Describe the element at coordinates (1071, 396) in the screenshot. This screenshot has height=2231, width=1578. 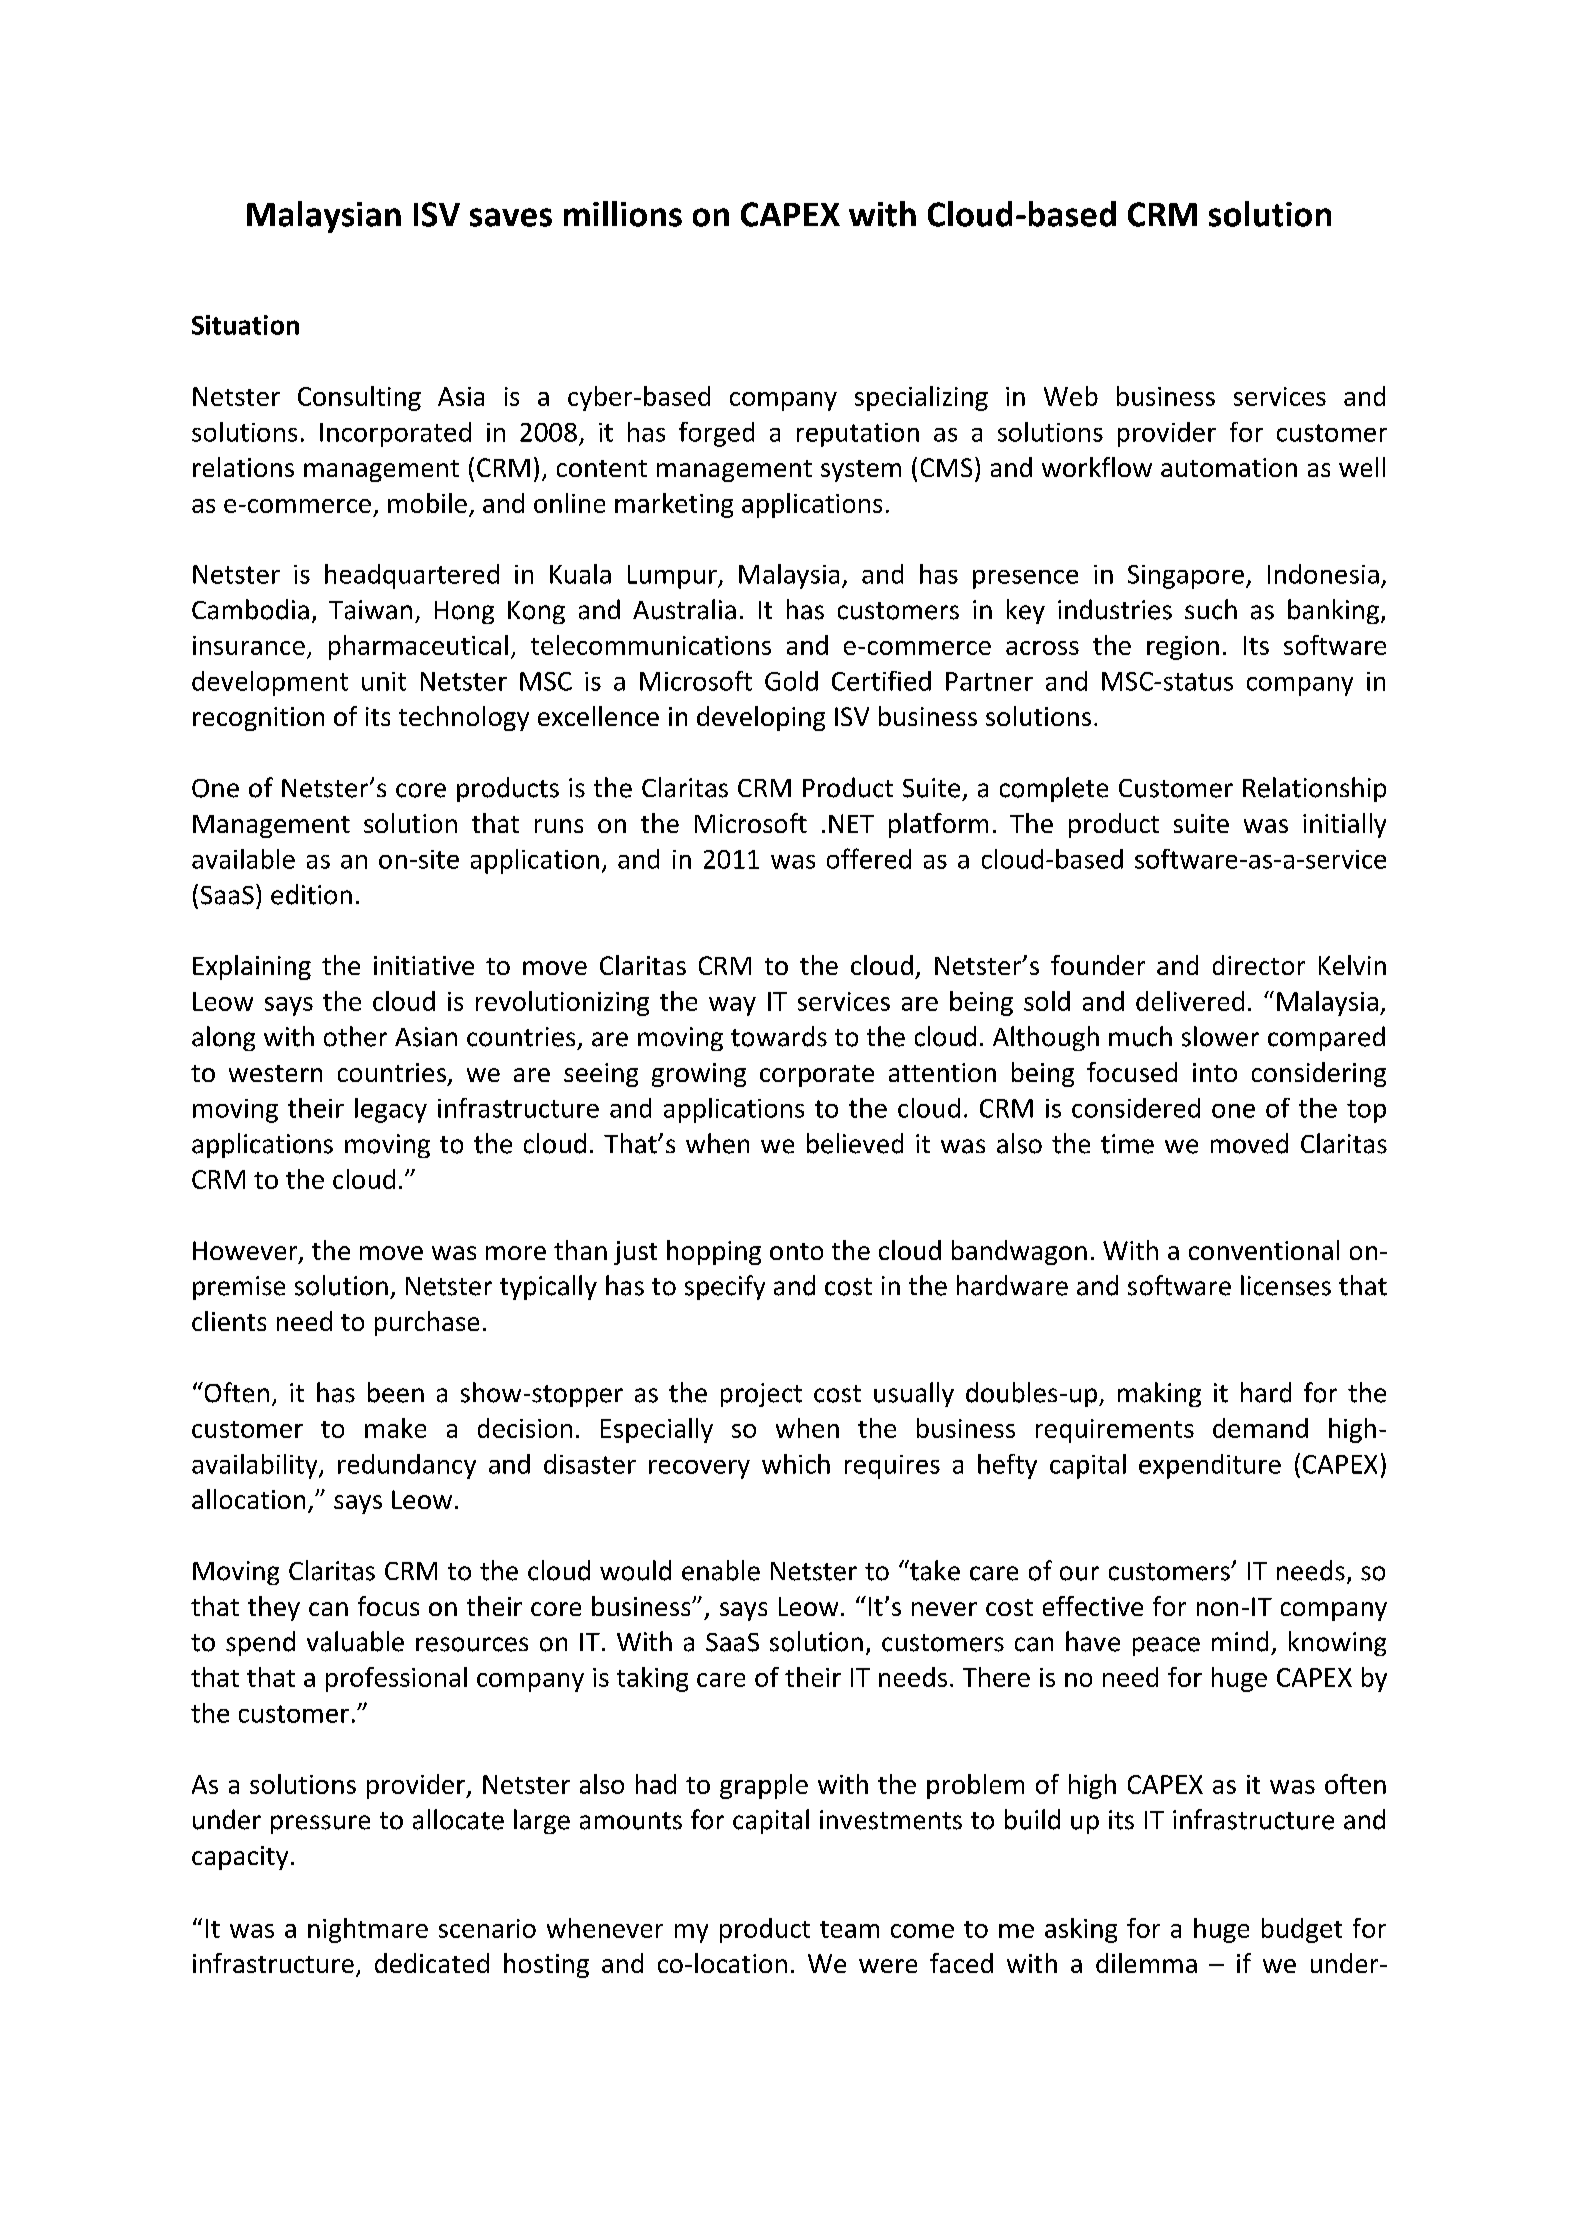
I see `Web` at that location.
